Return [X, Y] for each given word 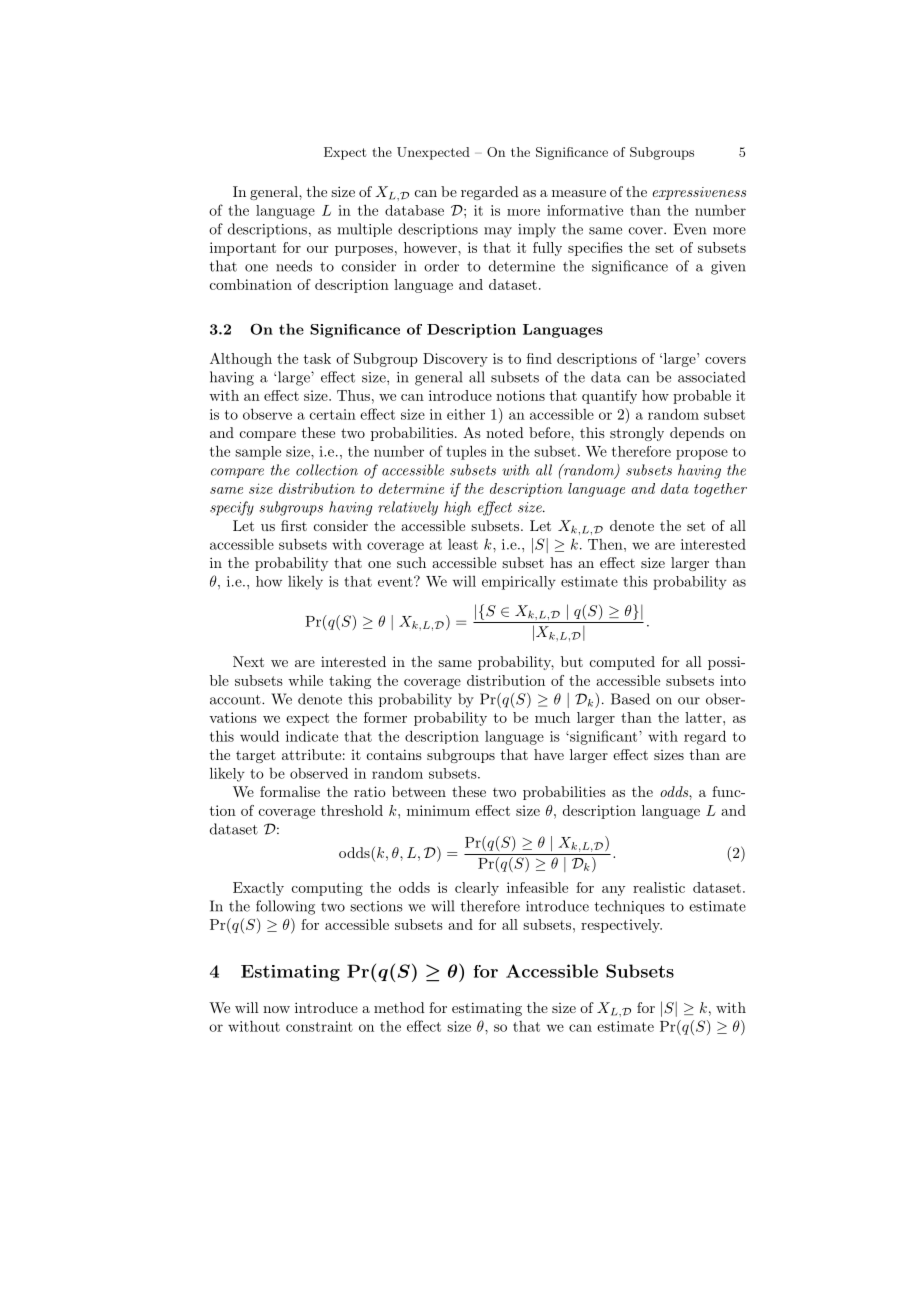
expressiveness [699, 193]
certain [333, 414]
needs [294, 266]
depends [697, 434]
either [466, 414]
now [276, 1009]
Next [248, 661]
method [399, 1007]
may [498, 232]
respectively [621, 926]
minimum [438, 810]
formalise [290, 791]
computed [622, 663]
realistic [659, 887]
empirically [519, 583]
